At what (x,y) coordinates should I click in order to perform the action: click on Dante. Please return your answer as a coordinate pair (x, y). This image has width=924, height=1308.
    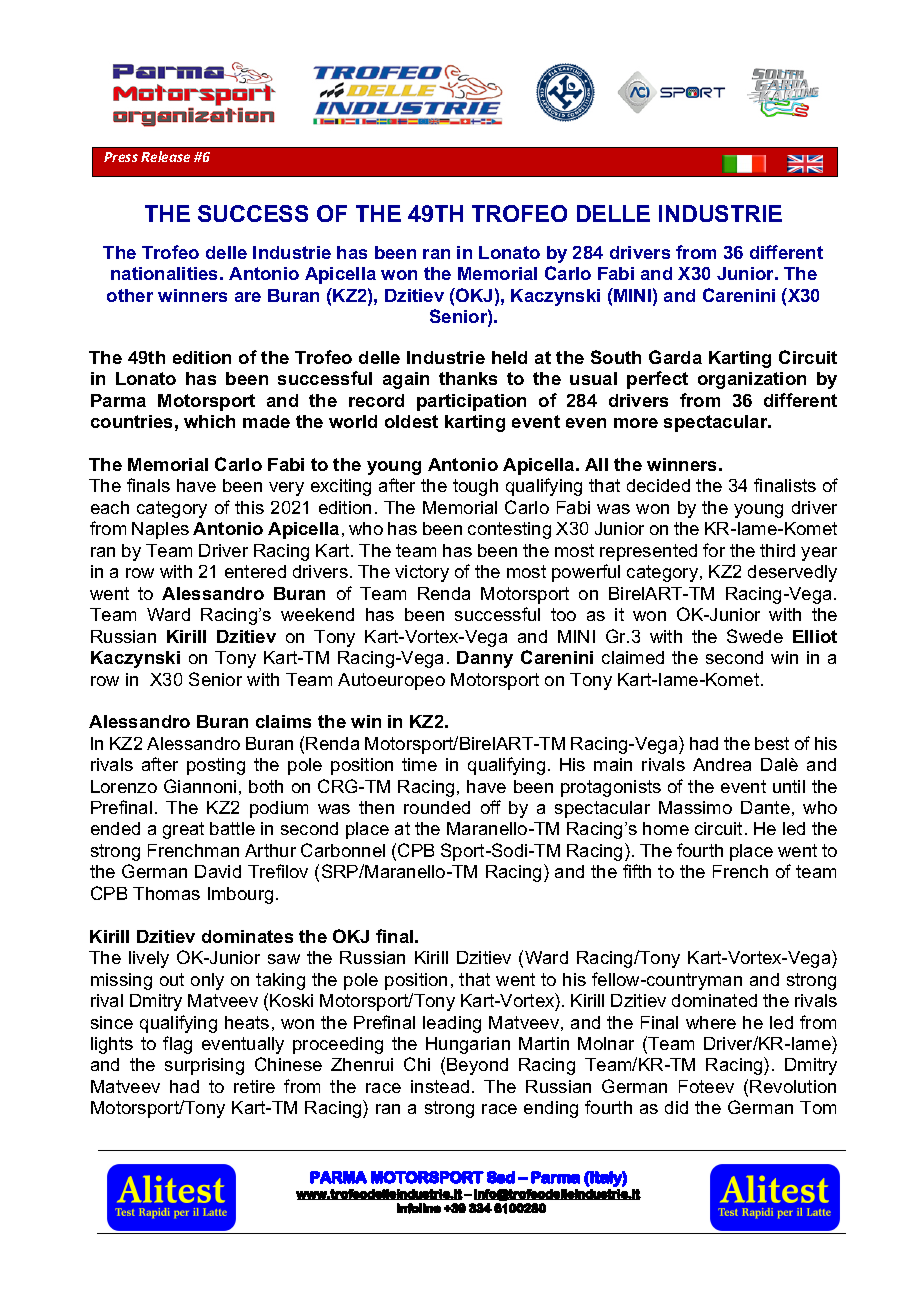
    Looking at the image, I should click on (765, 807).
